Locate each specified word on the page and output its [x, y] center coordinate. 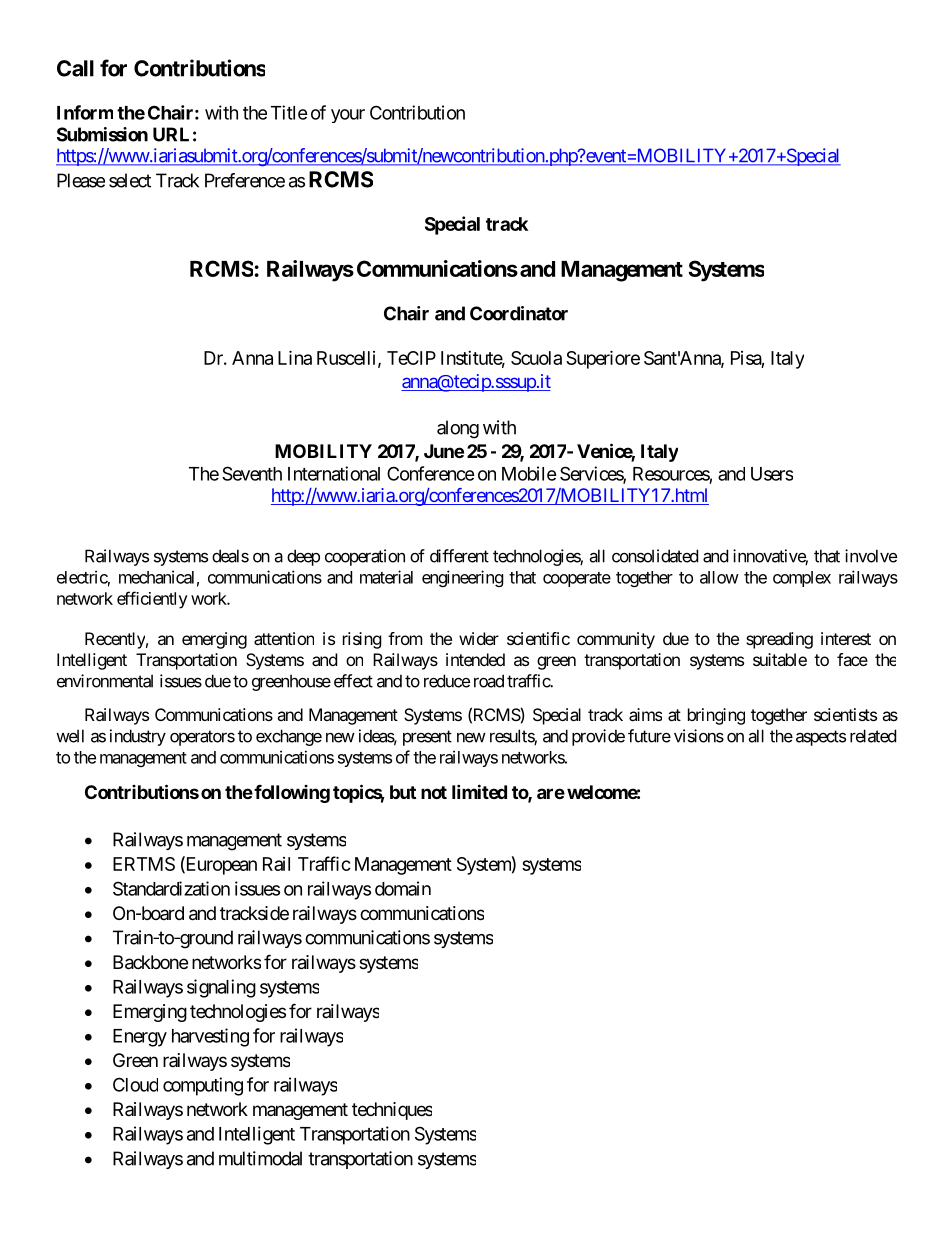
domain [403, 888]
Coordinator [519, 313]
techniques [392, 1111]
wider [479, 638]
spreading [779, 640]
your [348, 116]
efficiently [152, 600]
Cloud [135, 1084]
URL [171, 134]
